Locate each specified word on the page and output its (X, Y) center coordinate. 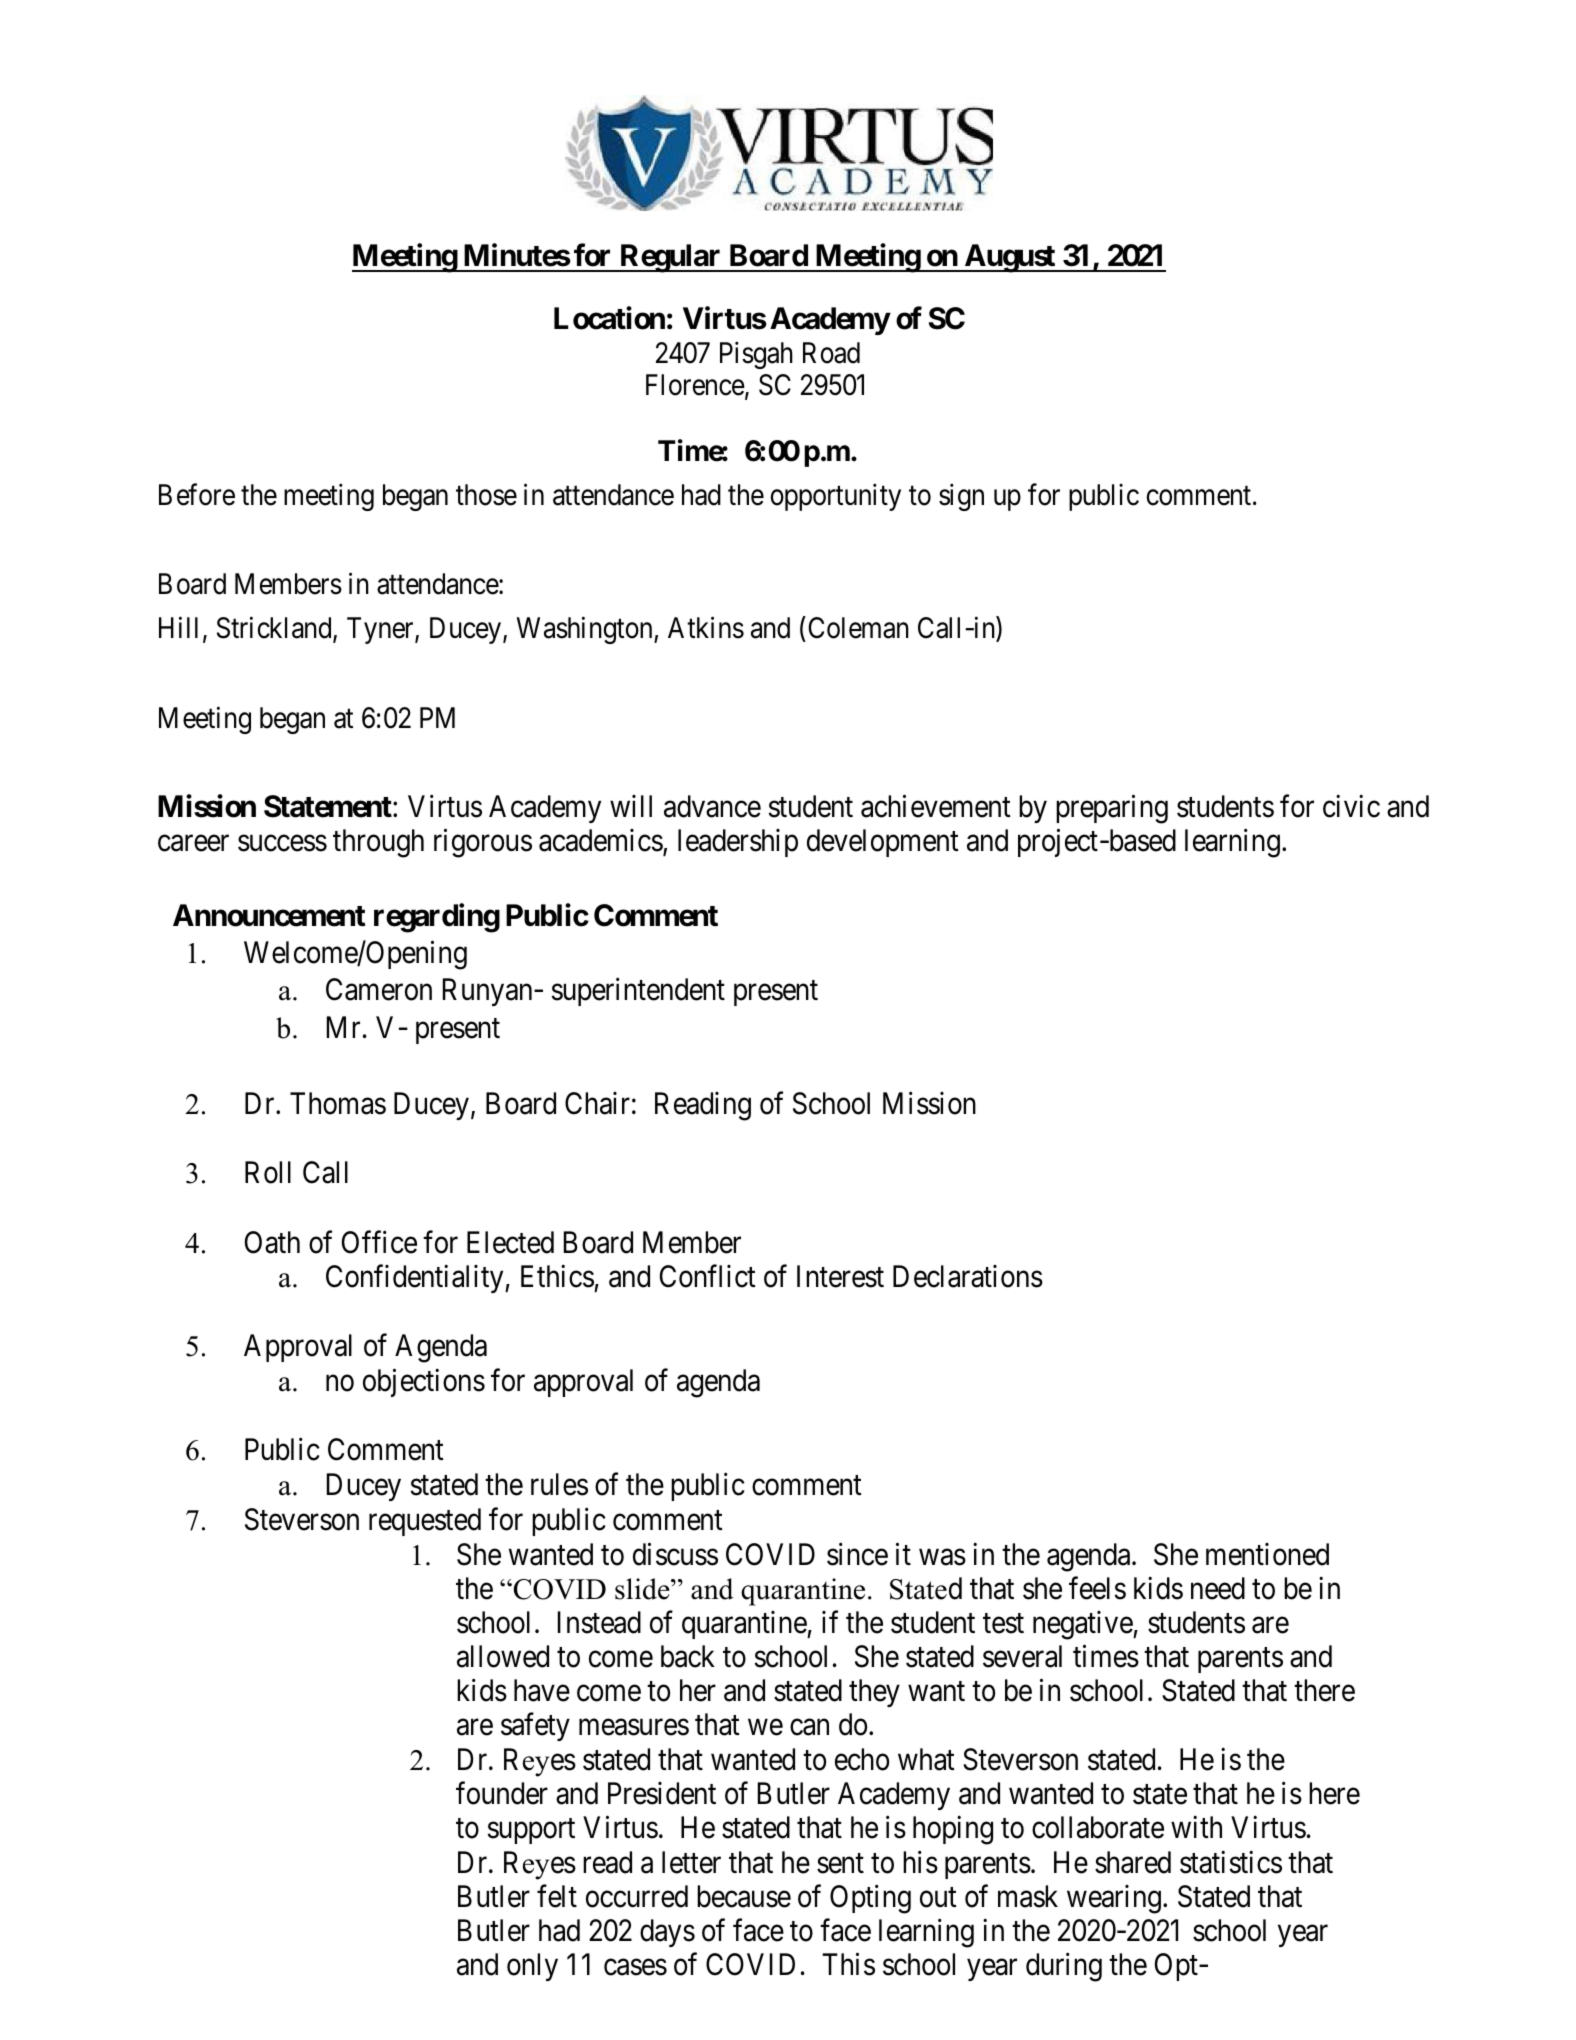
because (744, 1896)
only (532, 1967)
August (1009, 258)
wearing (1114, 1899)
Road (831, 353)
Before (197, 495)
